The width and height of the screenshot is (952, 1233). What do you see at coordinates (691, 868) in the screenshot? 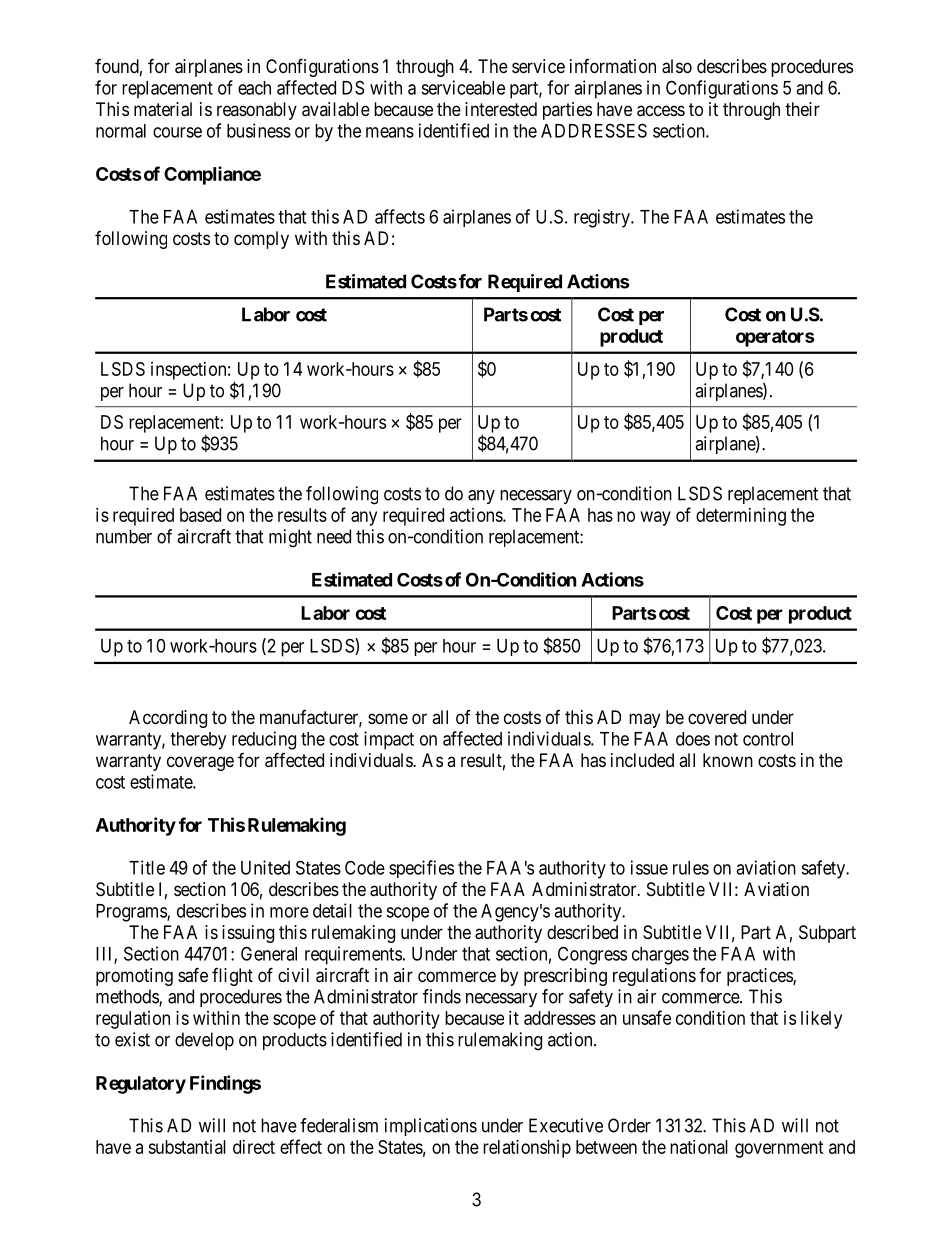
I see `rules` at bounding box center [691, 868].
